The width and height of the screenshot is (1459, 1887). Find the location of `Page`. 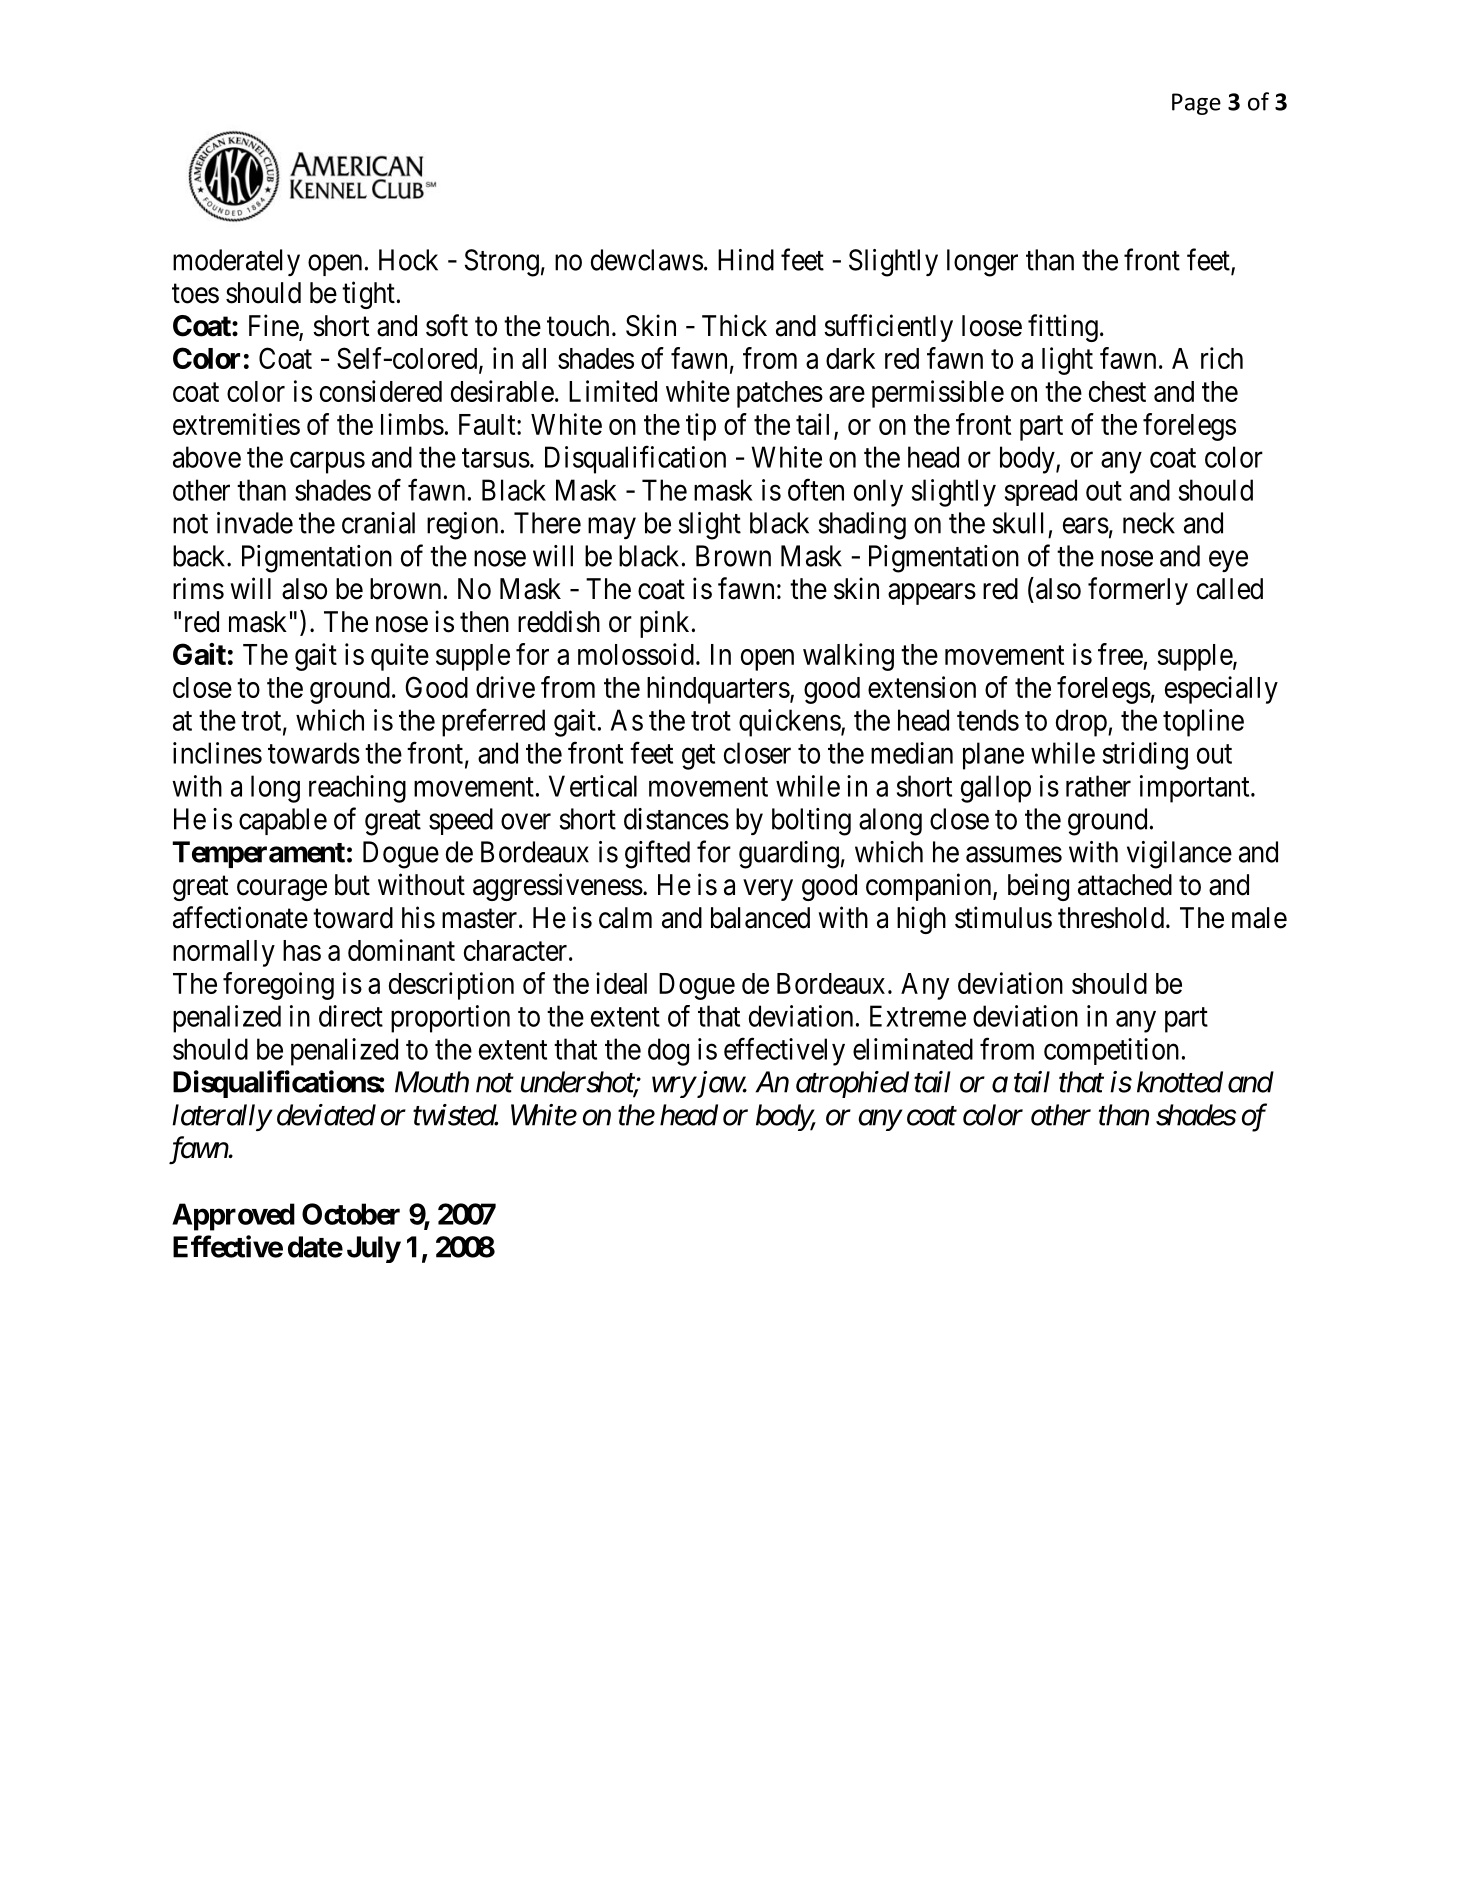

Page is located at coordinates (1196, 104).
